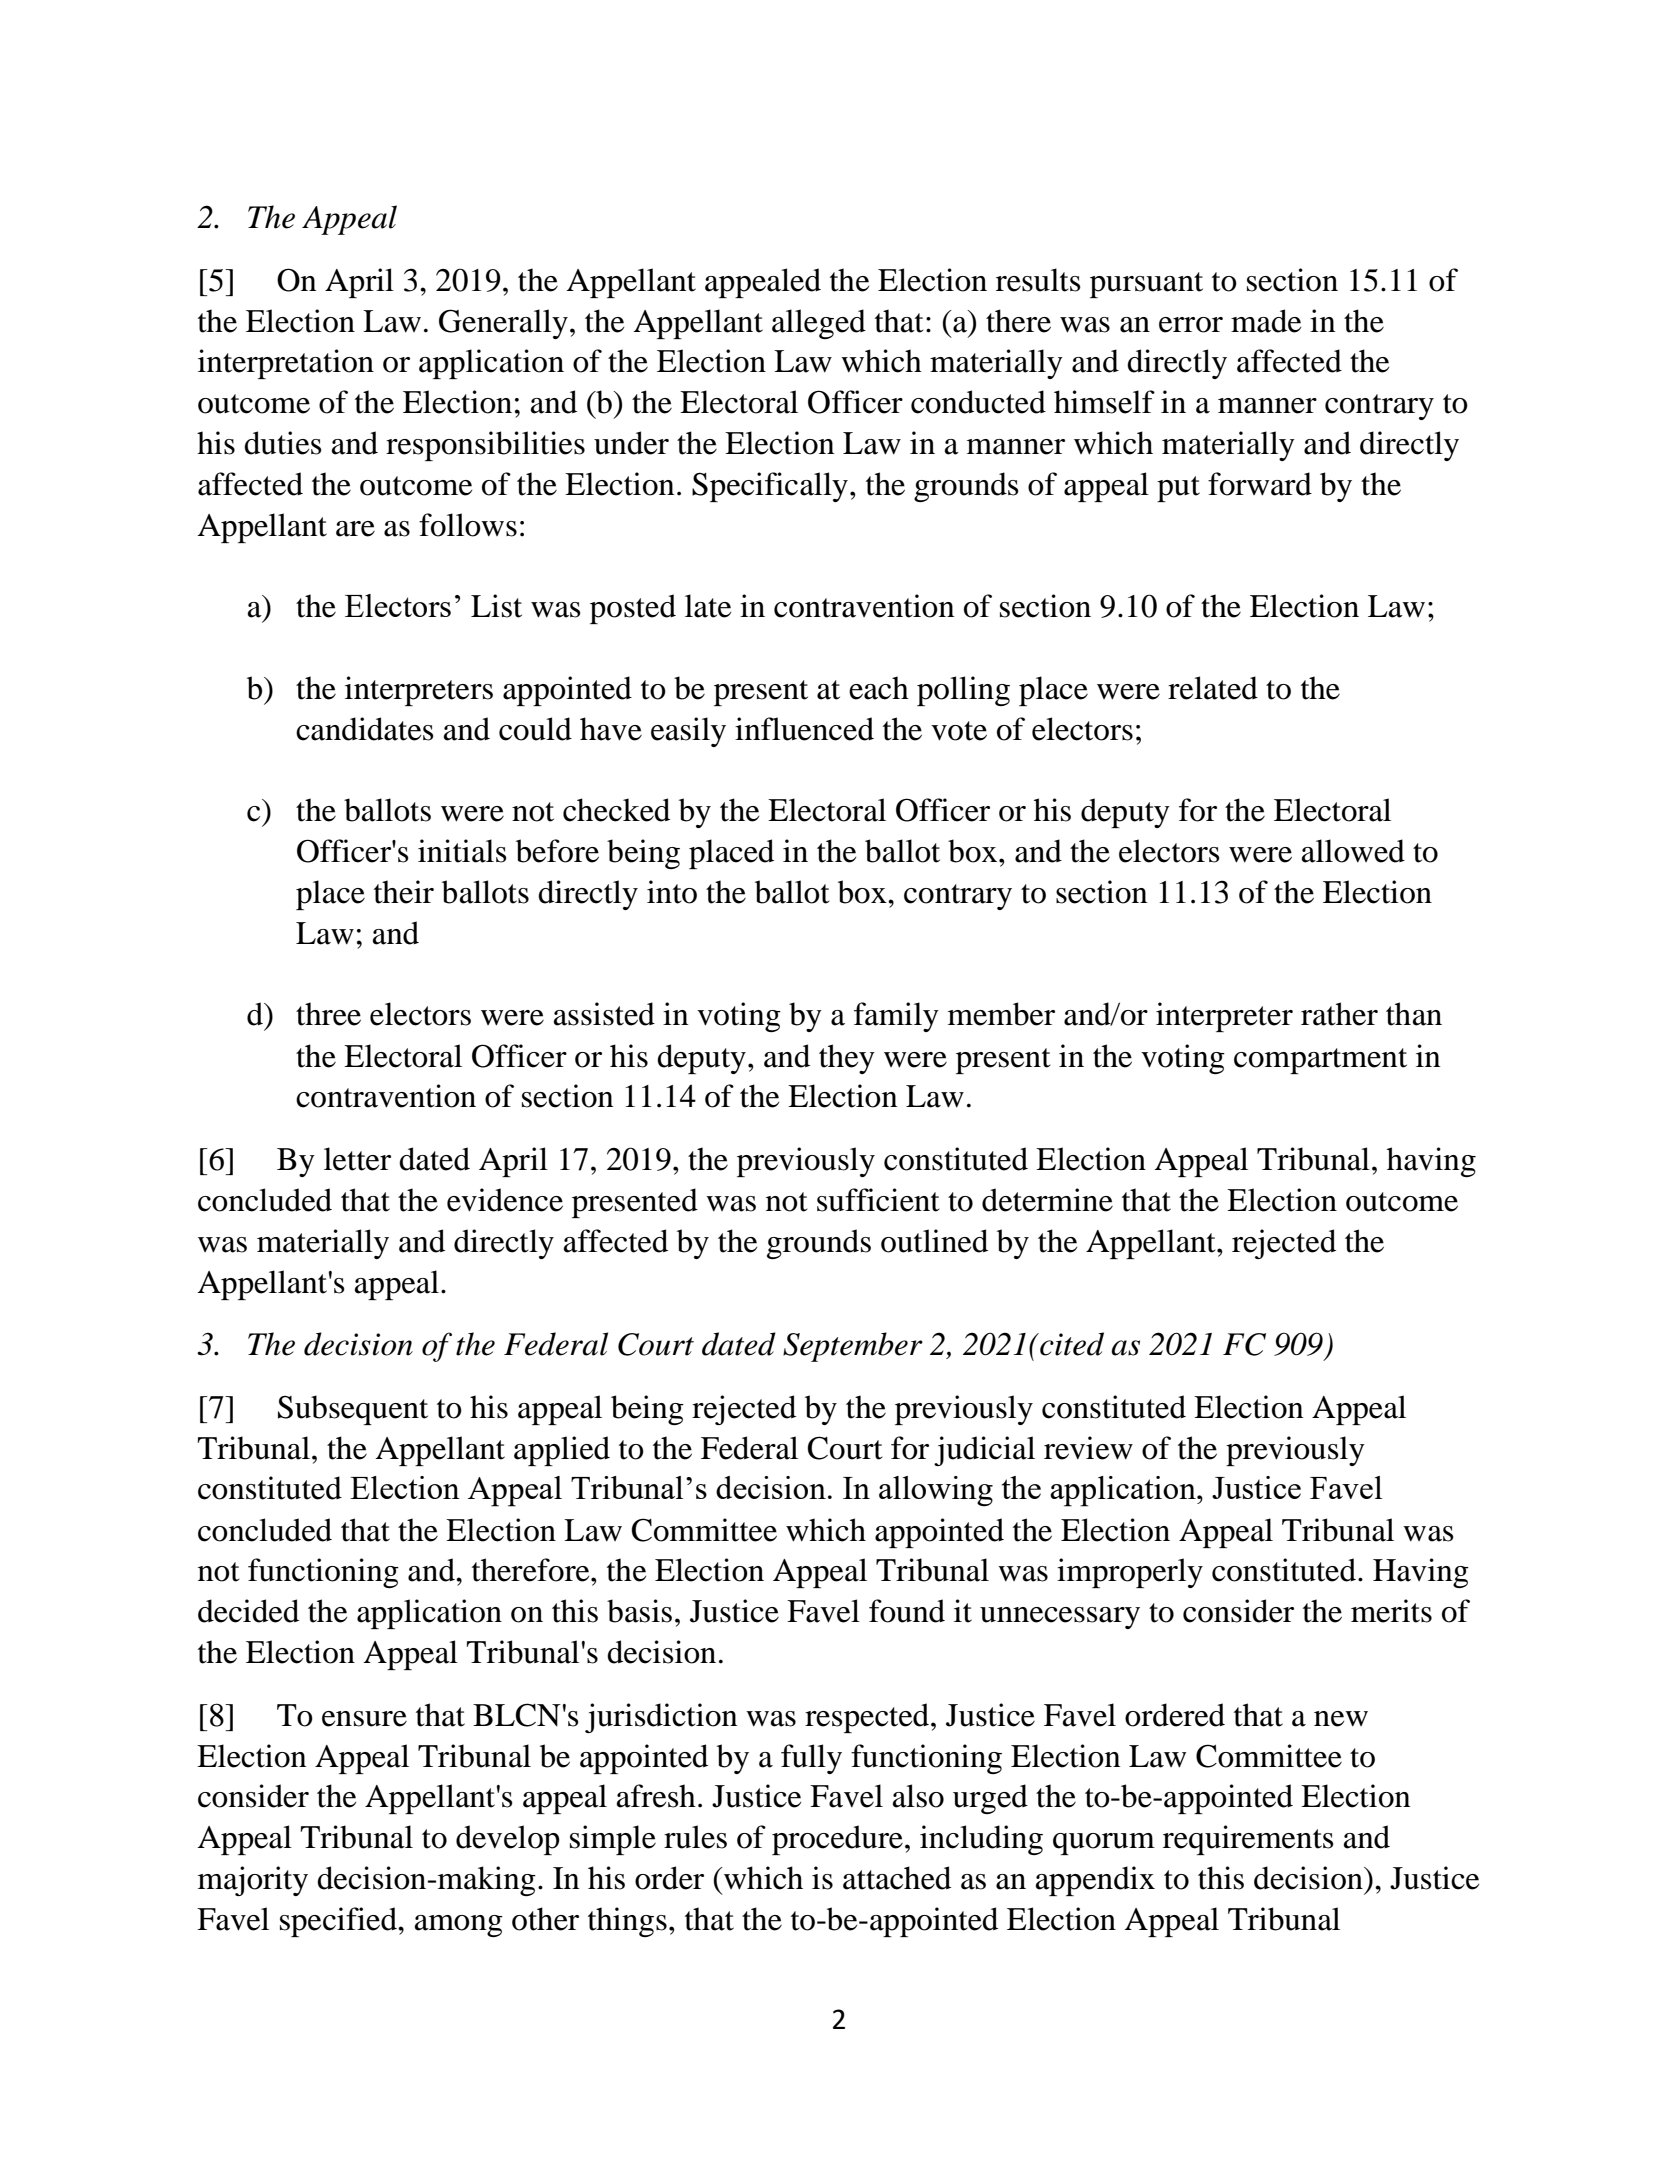 The height and width of the image is (2171, 1678). What do you see at coordinates (353, 1410) in the image?
I see `Subsequent` at bounding box center [353, 1410].
